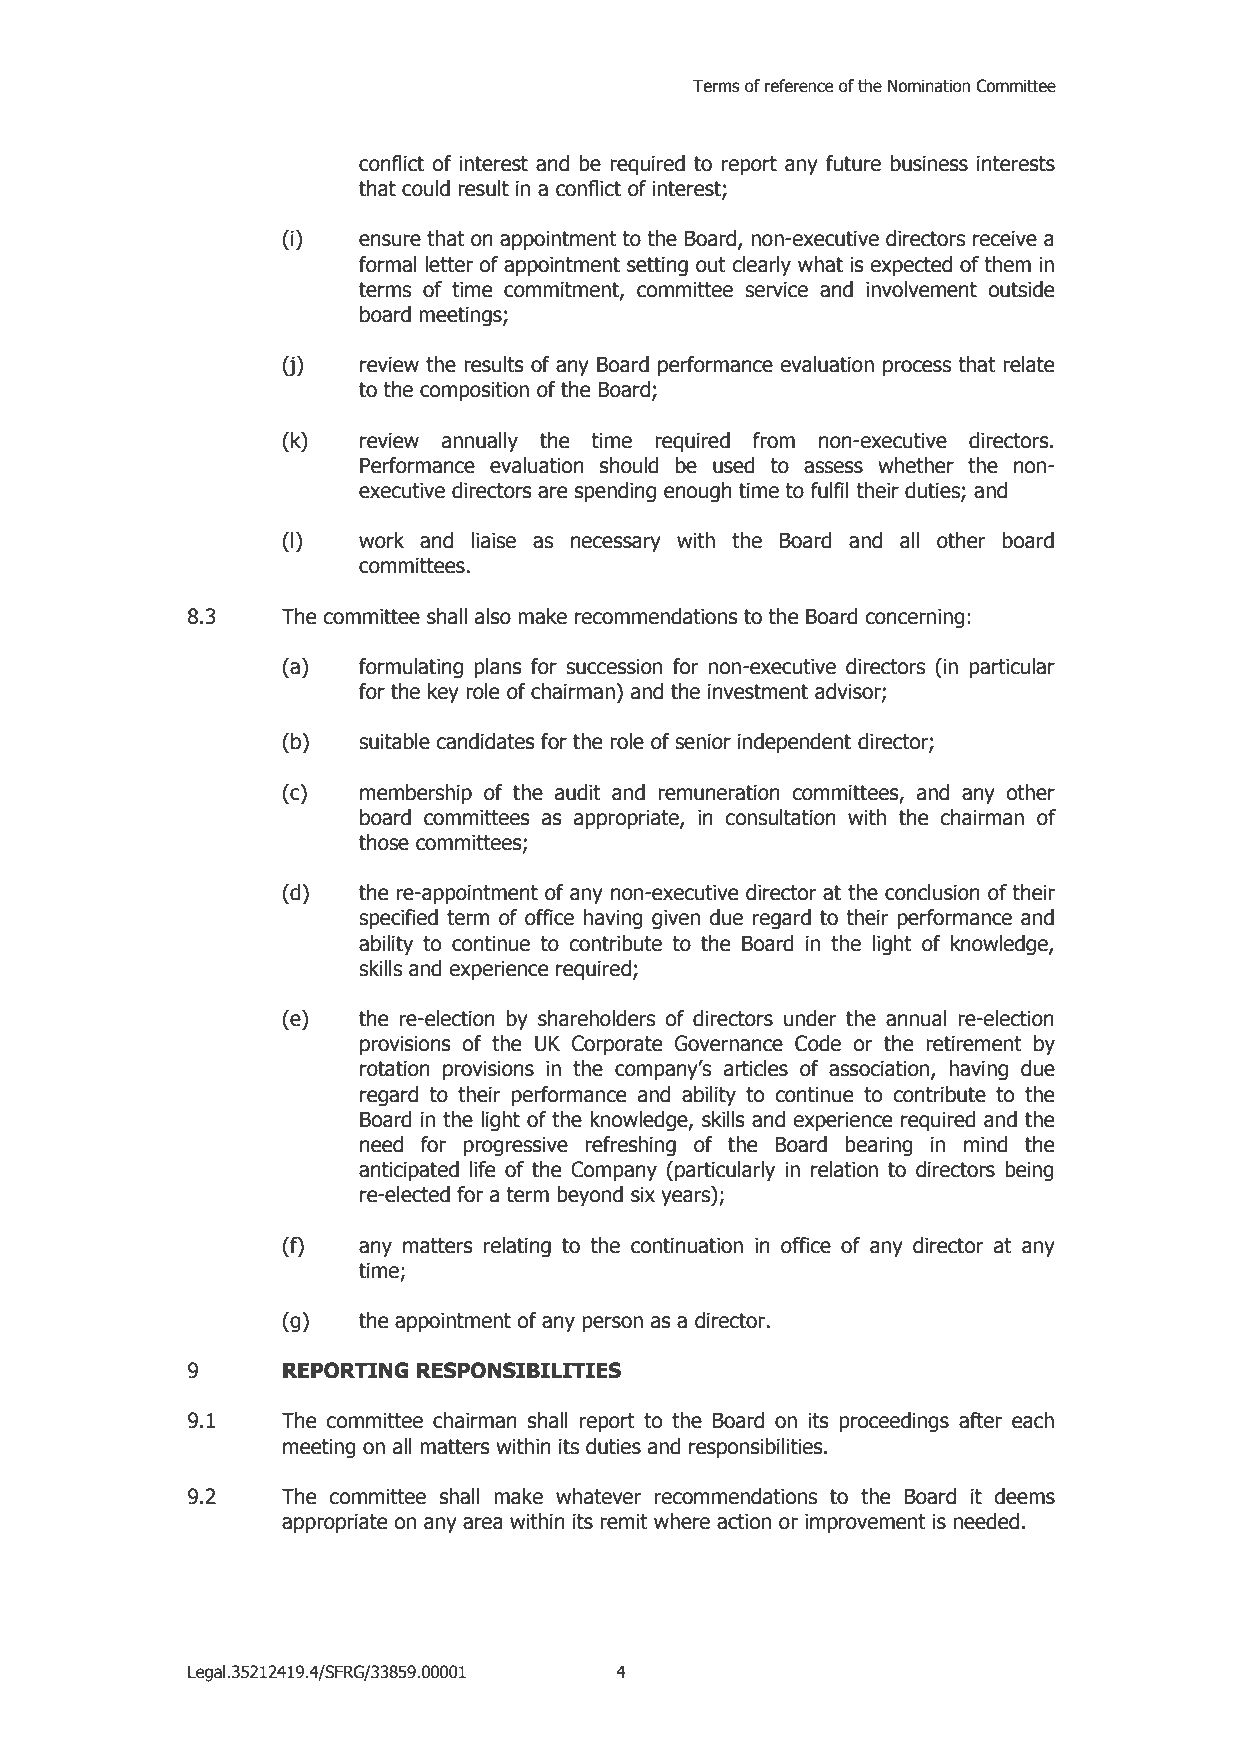 The width and height of the screenshot is (1242, 1757). Describe the element at coordinates (682, 1521) in the screenshot. I see `where` at that location.
